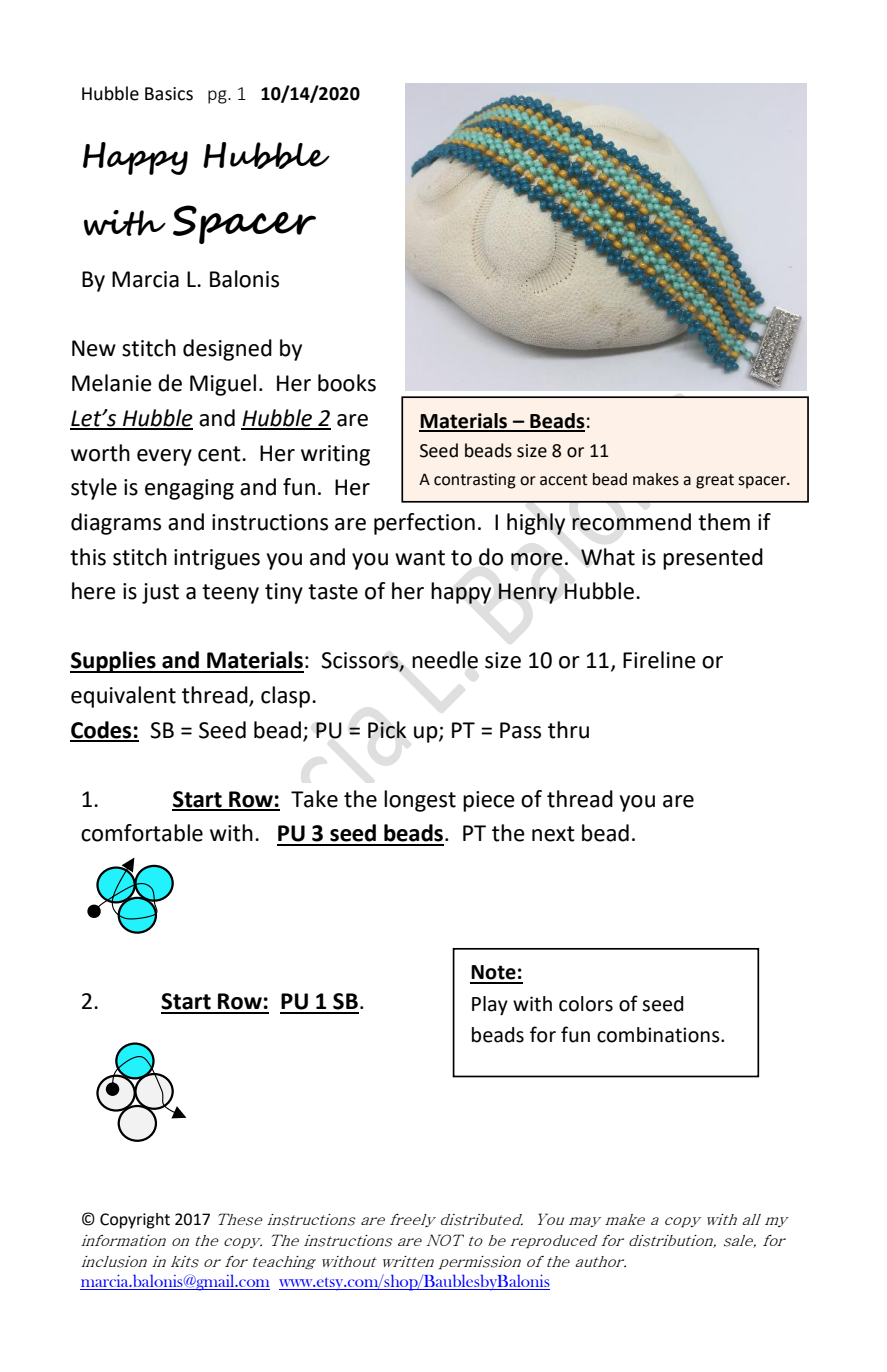 The width and height of the screenshot is (887, 1372). Describe the element at coordinates (314, 799) in the screenshot. I see `Take` at that location.
